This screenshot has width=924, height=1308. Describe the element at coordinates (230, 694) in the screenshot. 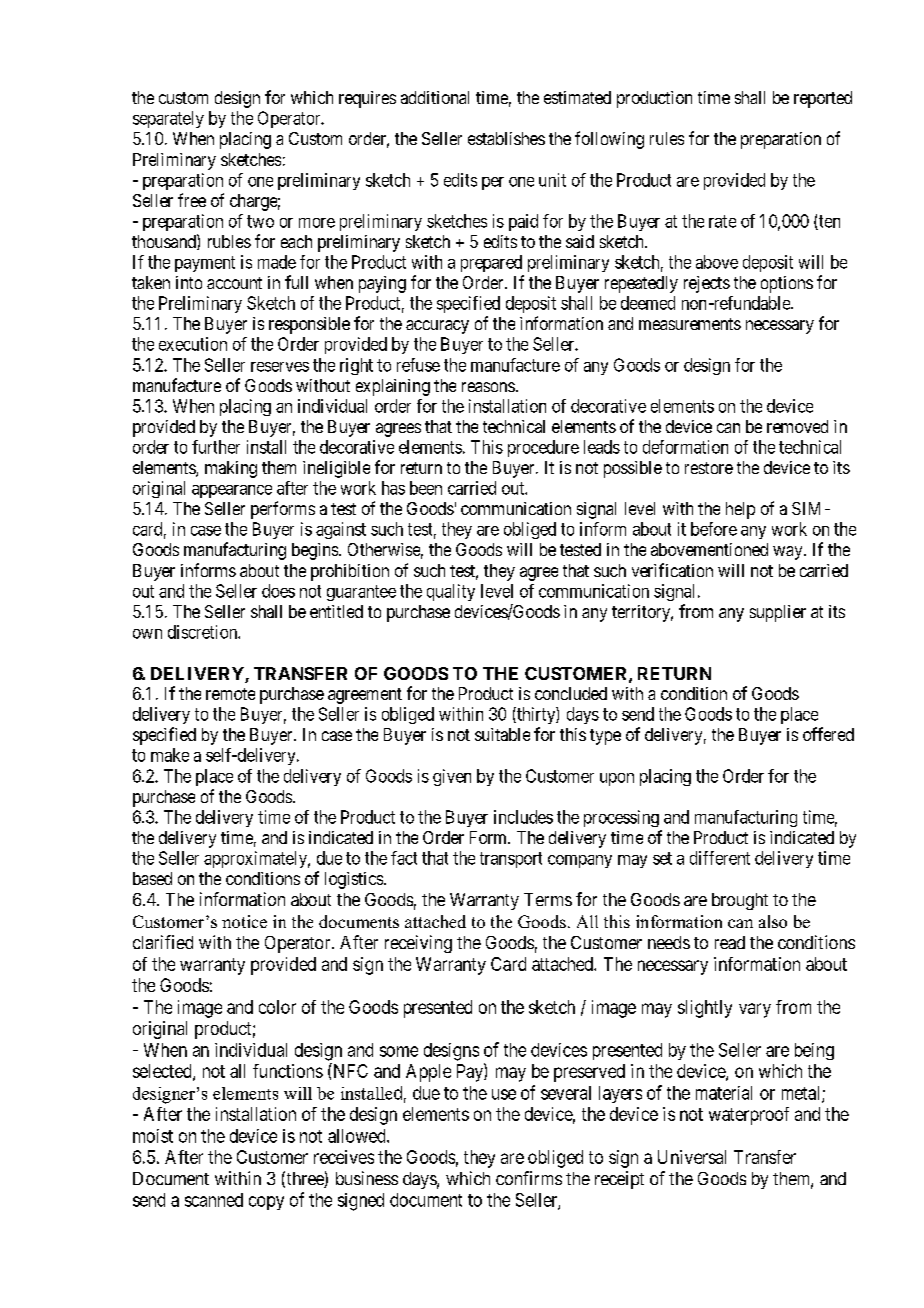

I see `remote` at that location.
